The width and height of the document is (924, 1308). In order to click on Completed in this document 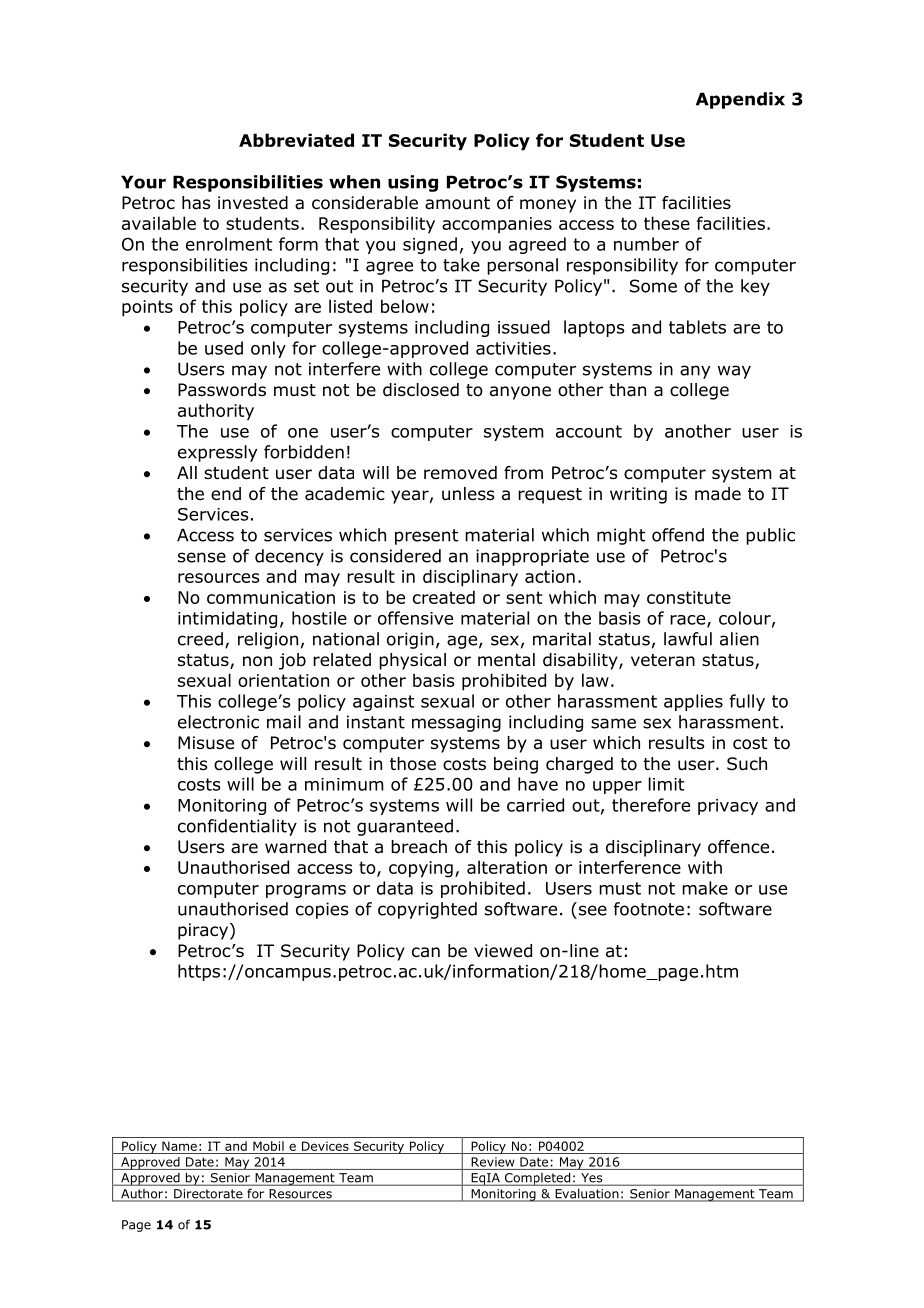, I will do `click(537, 1179)`.
